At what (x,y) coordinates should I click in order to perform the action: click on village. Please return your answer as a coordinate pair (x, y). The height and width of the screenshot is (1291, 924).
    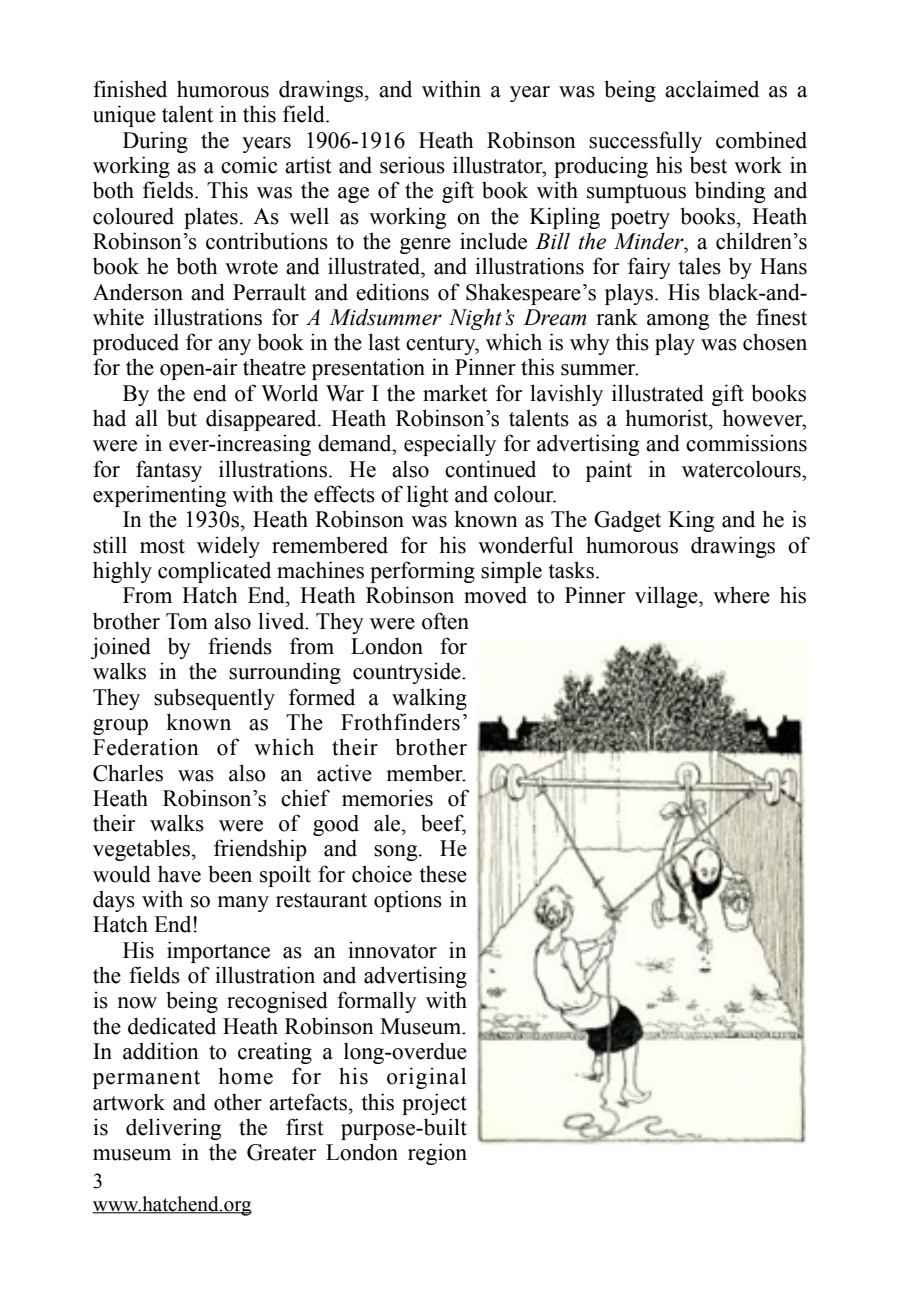
    Looking at the image, I should click on (667, 597).
